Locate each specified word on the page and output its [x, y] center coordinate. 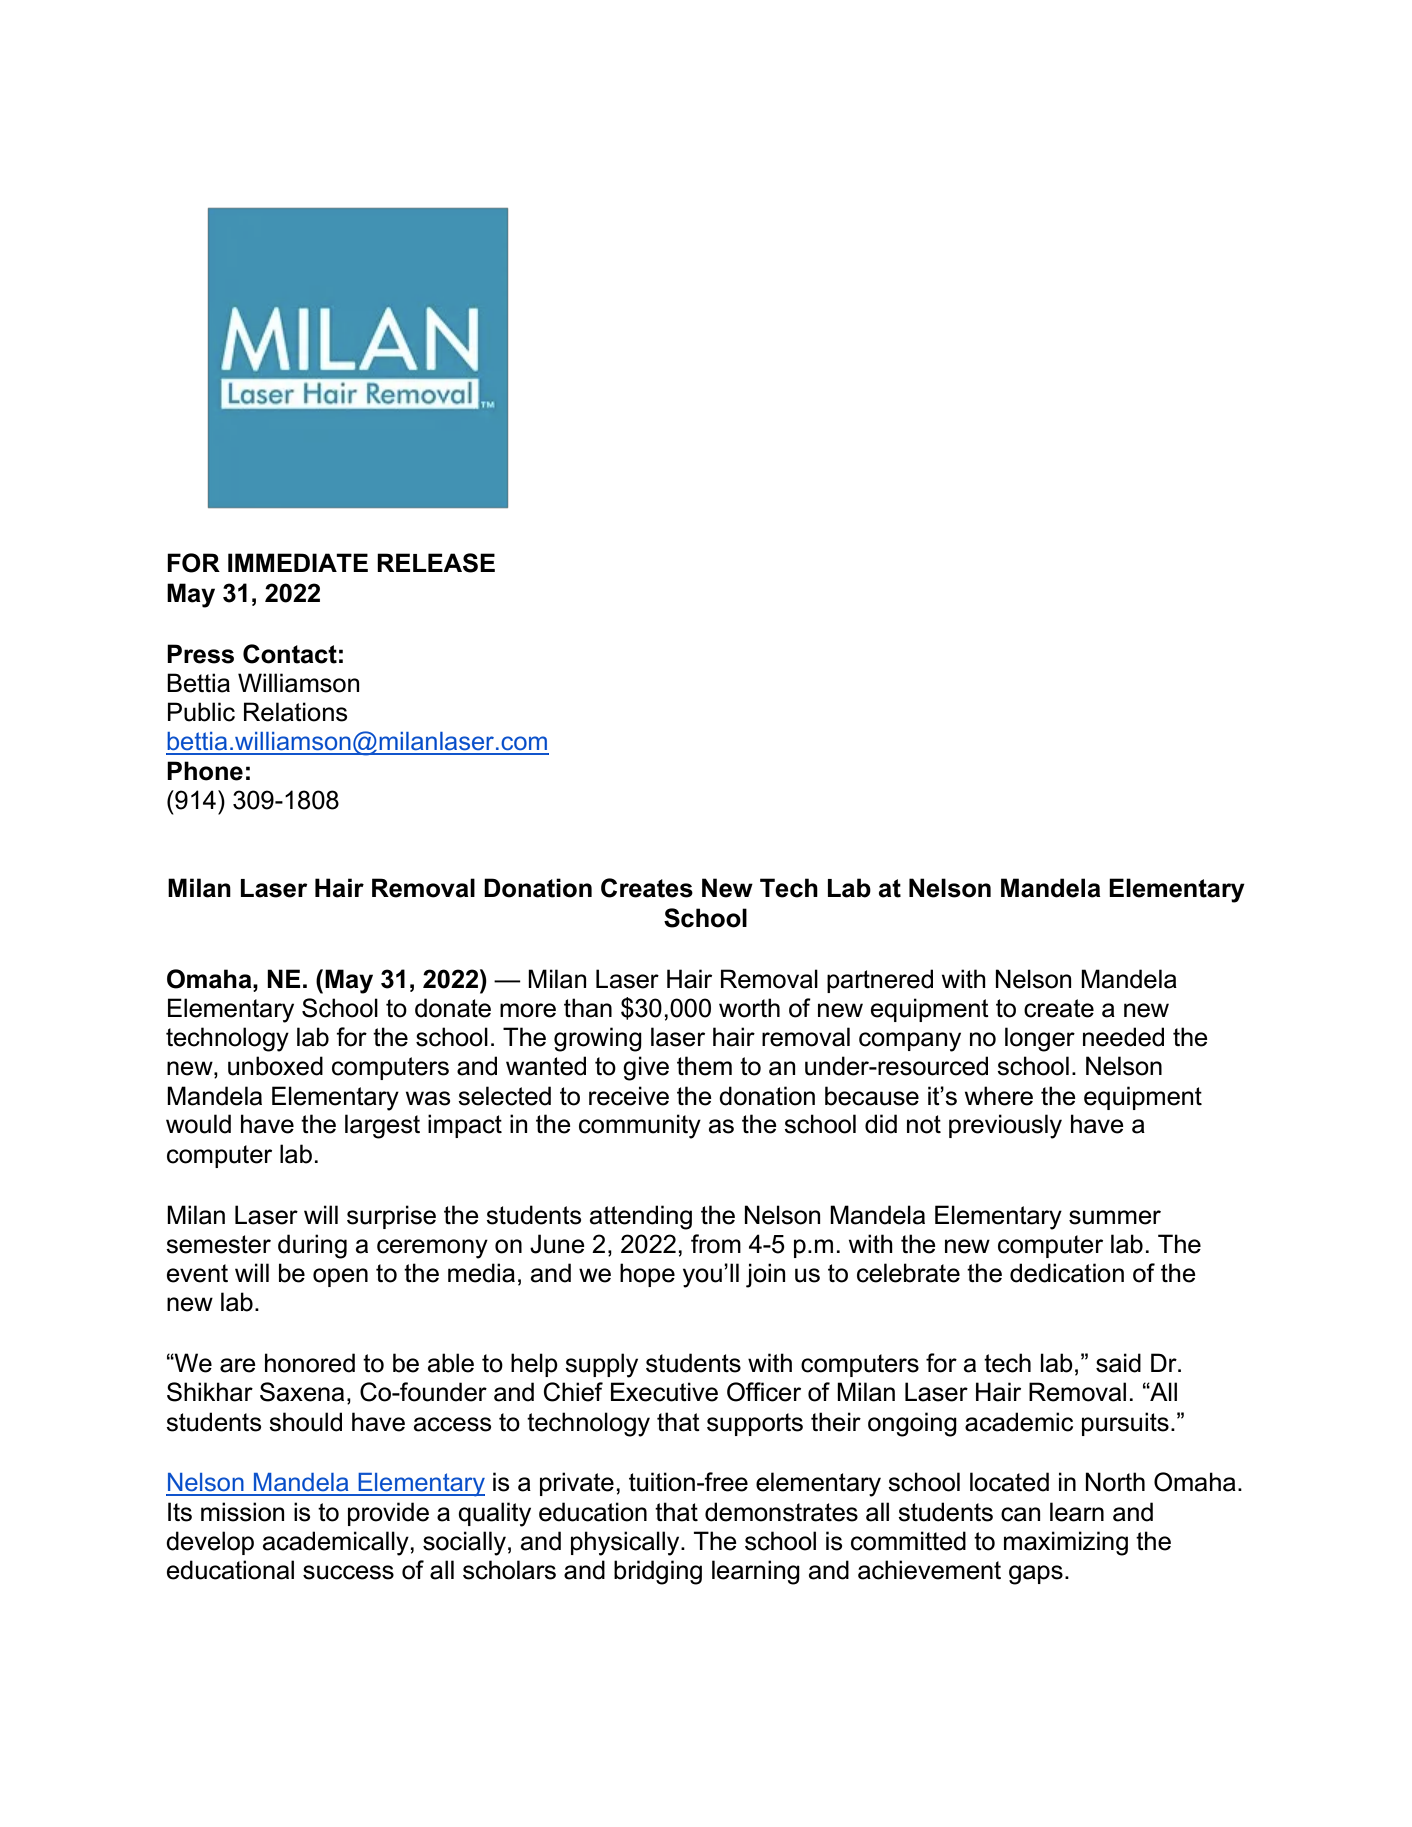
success [348, 1572]
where [999, 1096]
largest [382, 1126]
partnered [880, 981]
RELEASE [436, 563]
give [646, 1068]
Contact [290, 654]
